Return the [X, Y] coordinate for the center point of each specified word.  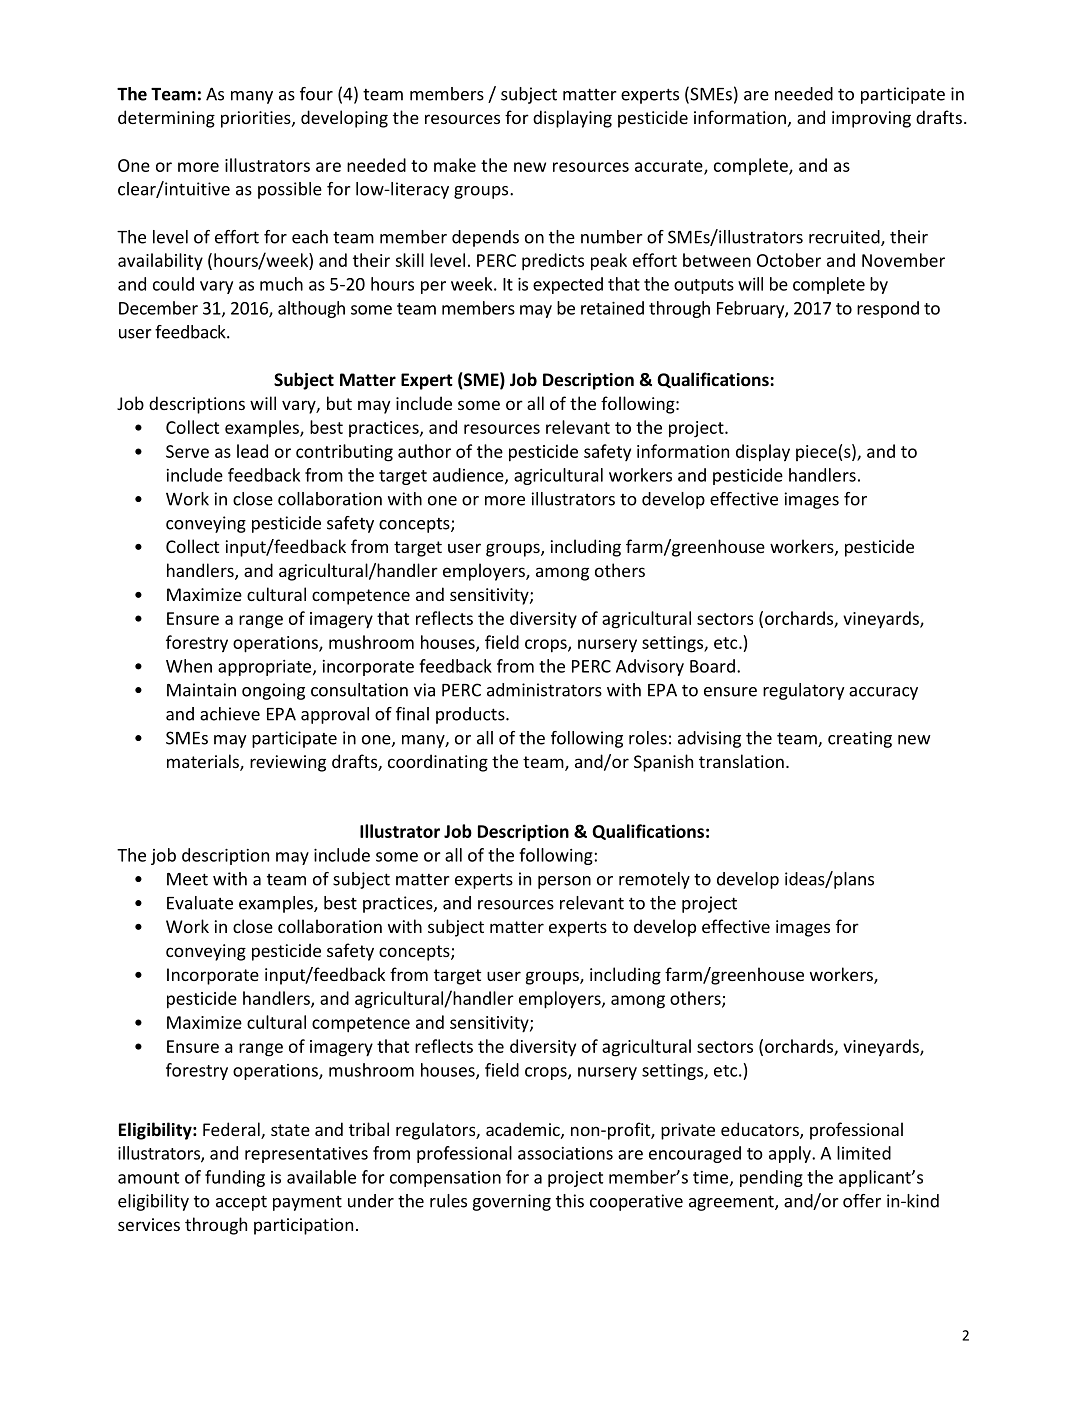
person [564, 882]
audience [469, 476]
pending [771, 1178]
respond [888, 309]
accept [241, 1203]
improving [871, 119]
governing [512, 1202]
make [455, 165]
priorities [257, 119]
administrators [544, 690]
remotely [654, 880]
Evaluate [200, 903]
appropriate [266, 668]
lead [252, 451]
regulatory [804, 691]
